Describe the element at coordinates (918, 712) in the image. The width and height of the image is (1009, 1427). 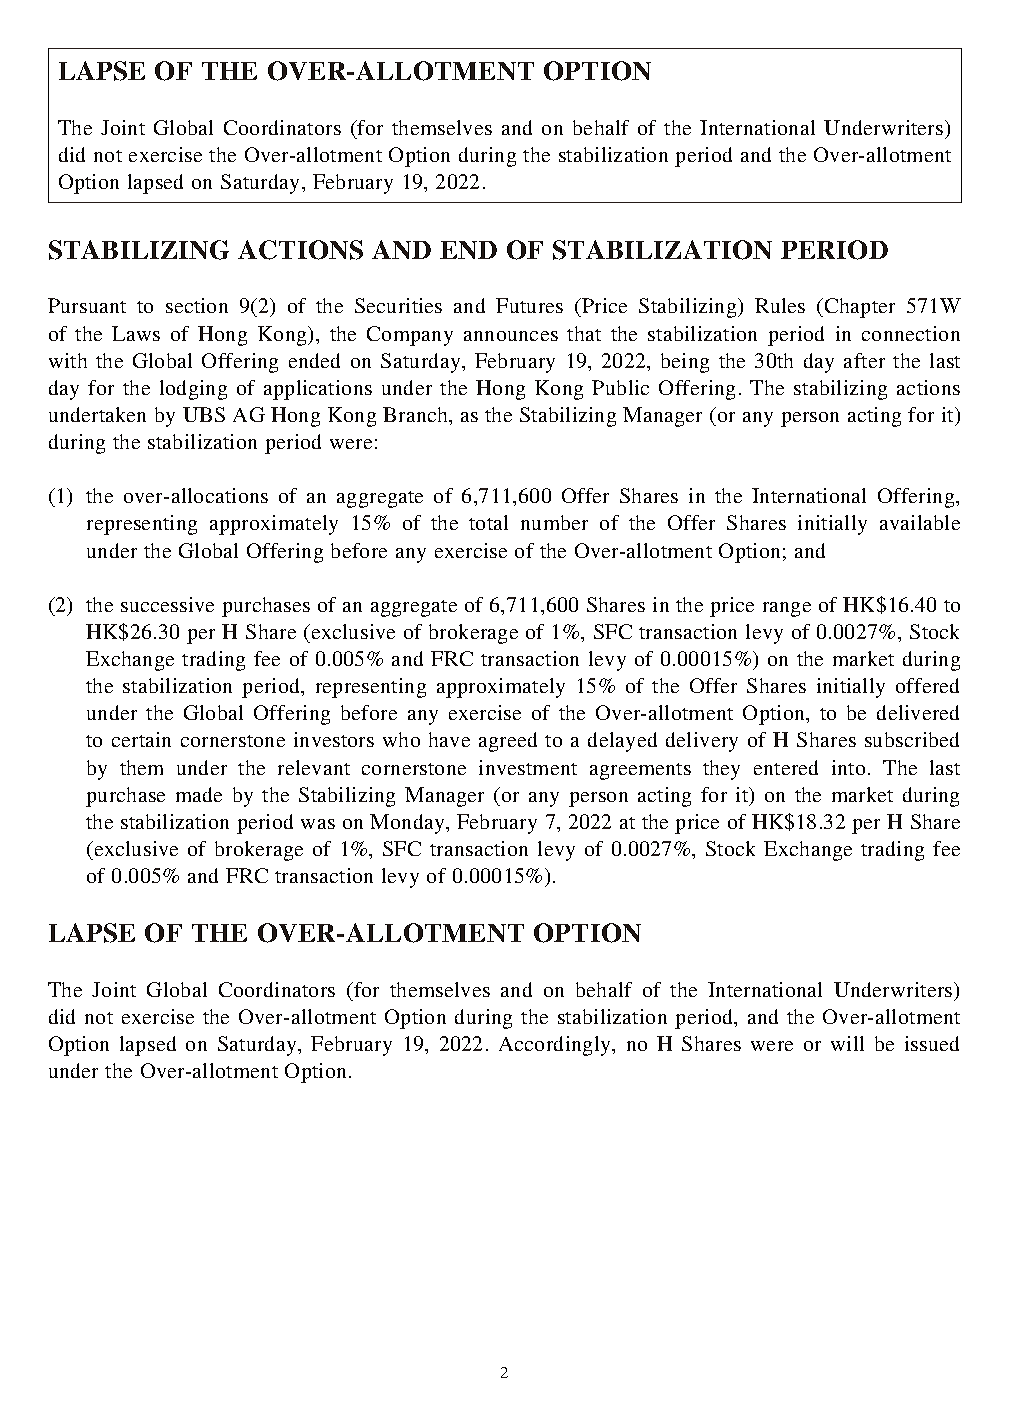
I see `delivered` at that location.
